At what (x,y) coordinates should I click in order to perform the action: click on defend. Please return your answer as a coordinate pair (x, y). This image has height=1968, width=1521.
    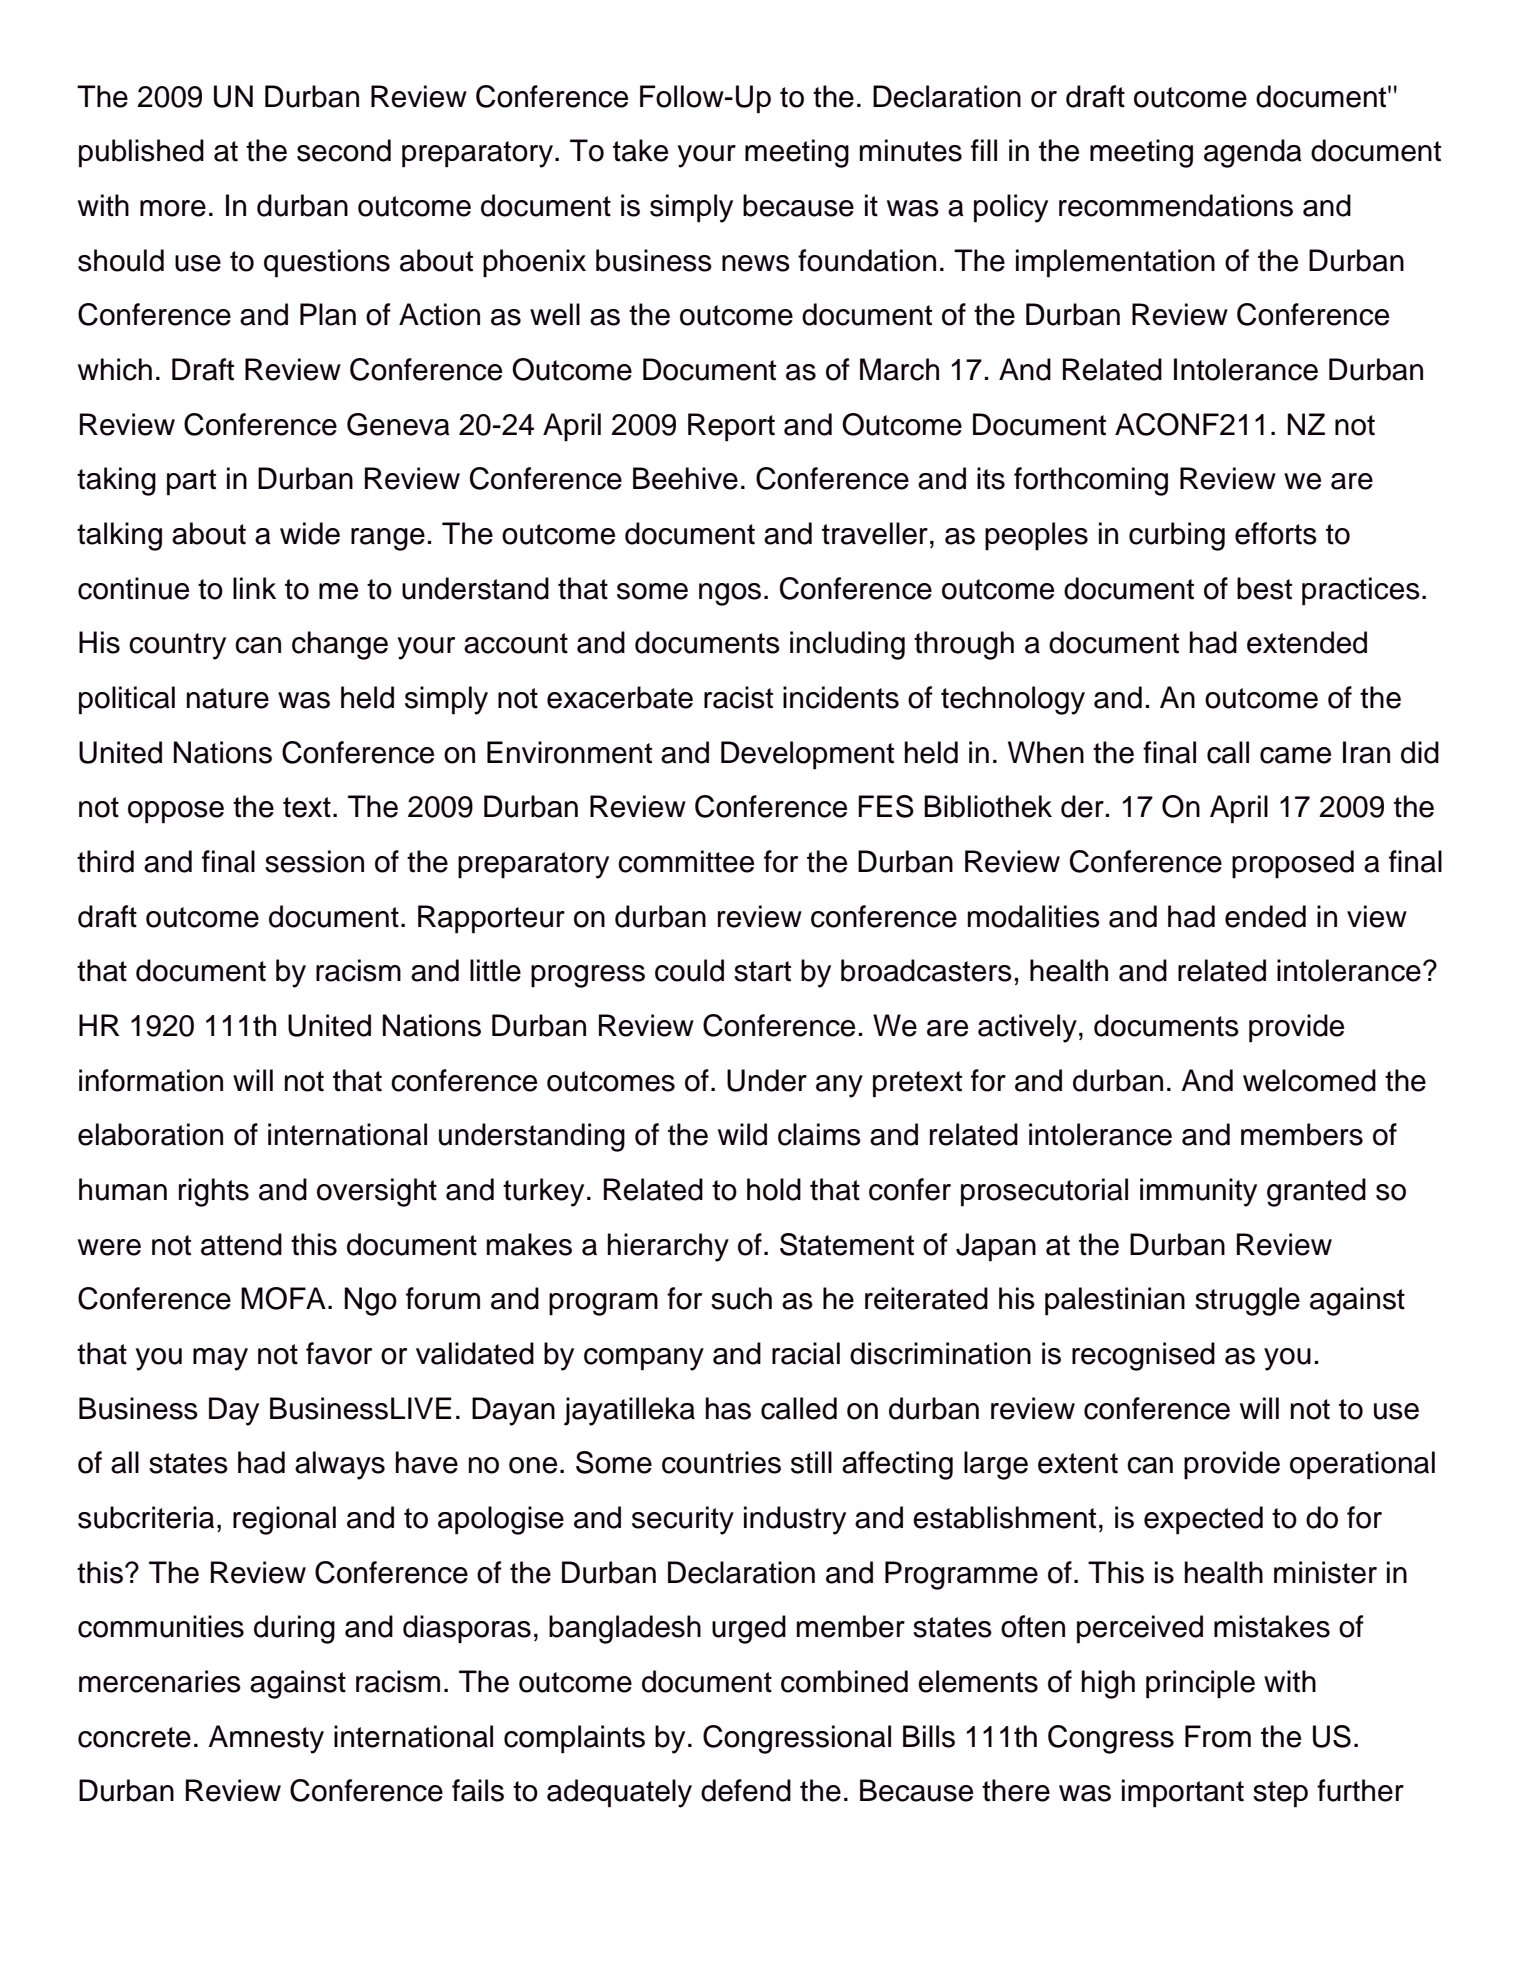
    Looking at the image, I should click on (746, 1790).
